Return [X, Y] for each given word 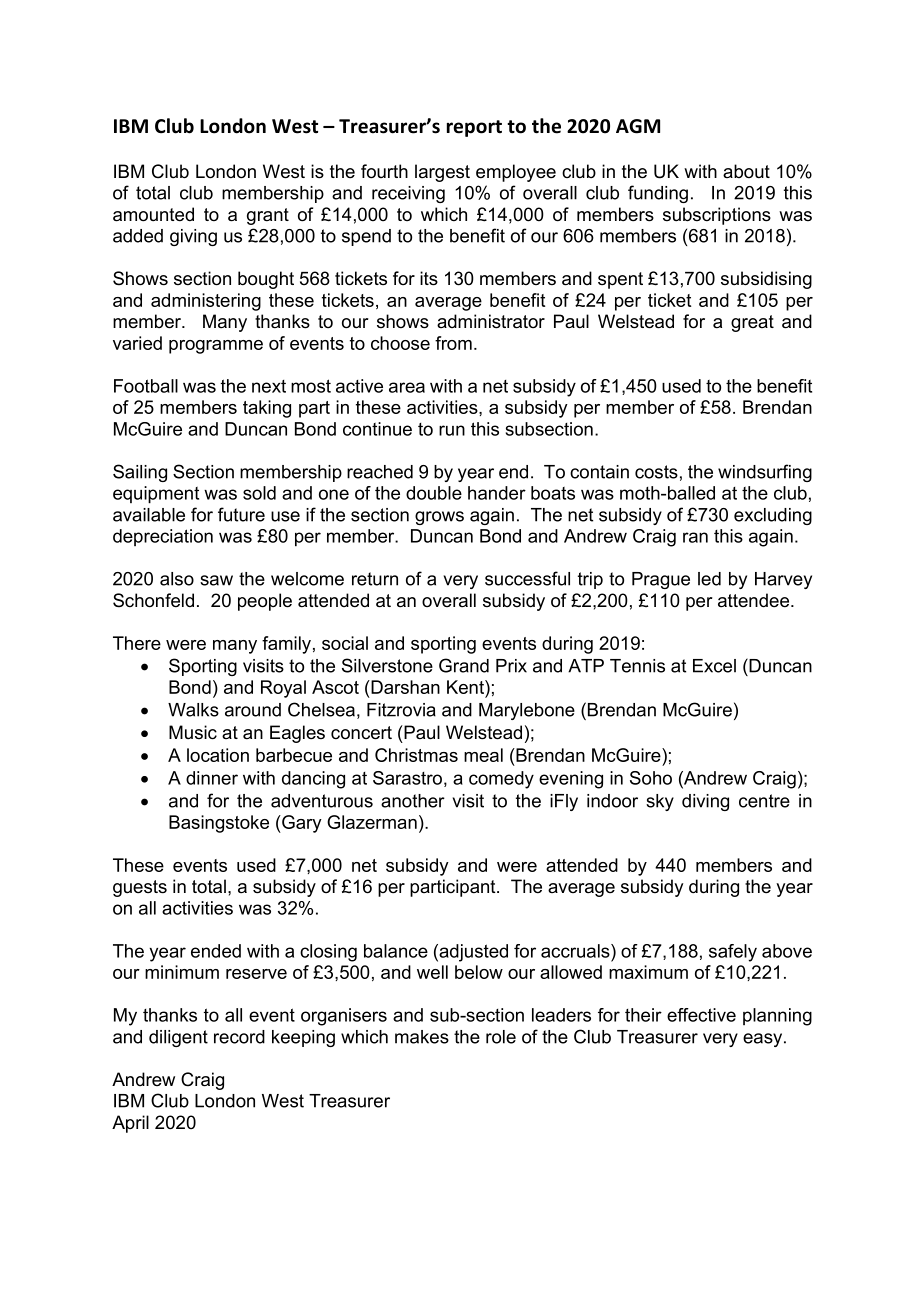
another [413, 801]
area [407, 387]
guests [140, 888]
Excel [714, 666]
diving [705, 802]
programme [216, 347]
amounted [153, 214]
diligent [178, 1038]
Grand [464, 665]
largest [442, 173]
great [752, 323]
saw [216, 580]
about [746, 171]
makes [422, 1037]
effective [701, 1015]
